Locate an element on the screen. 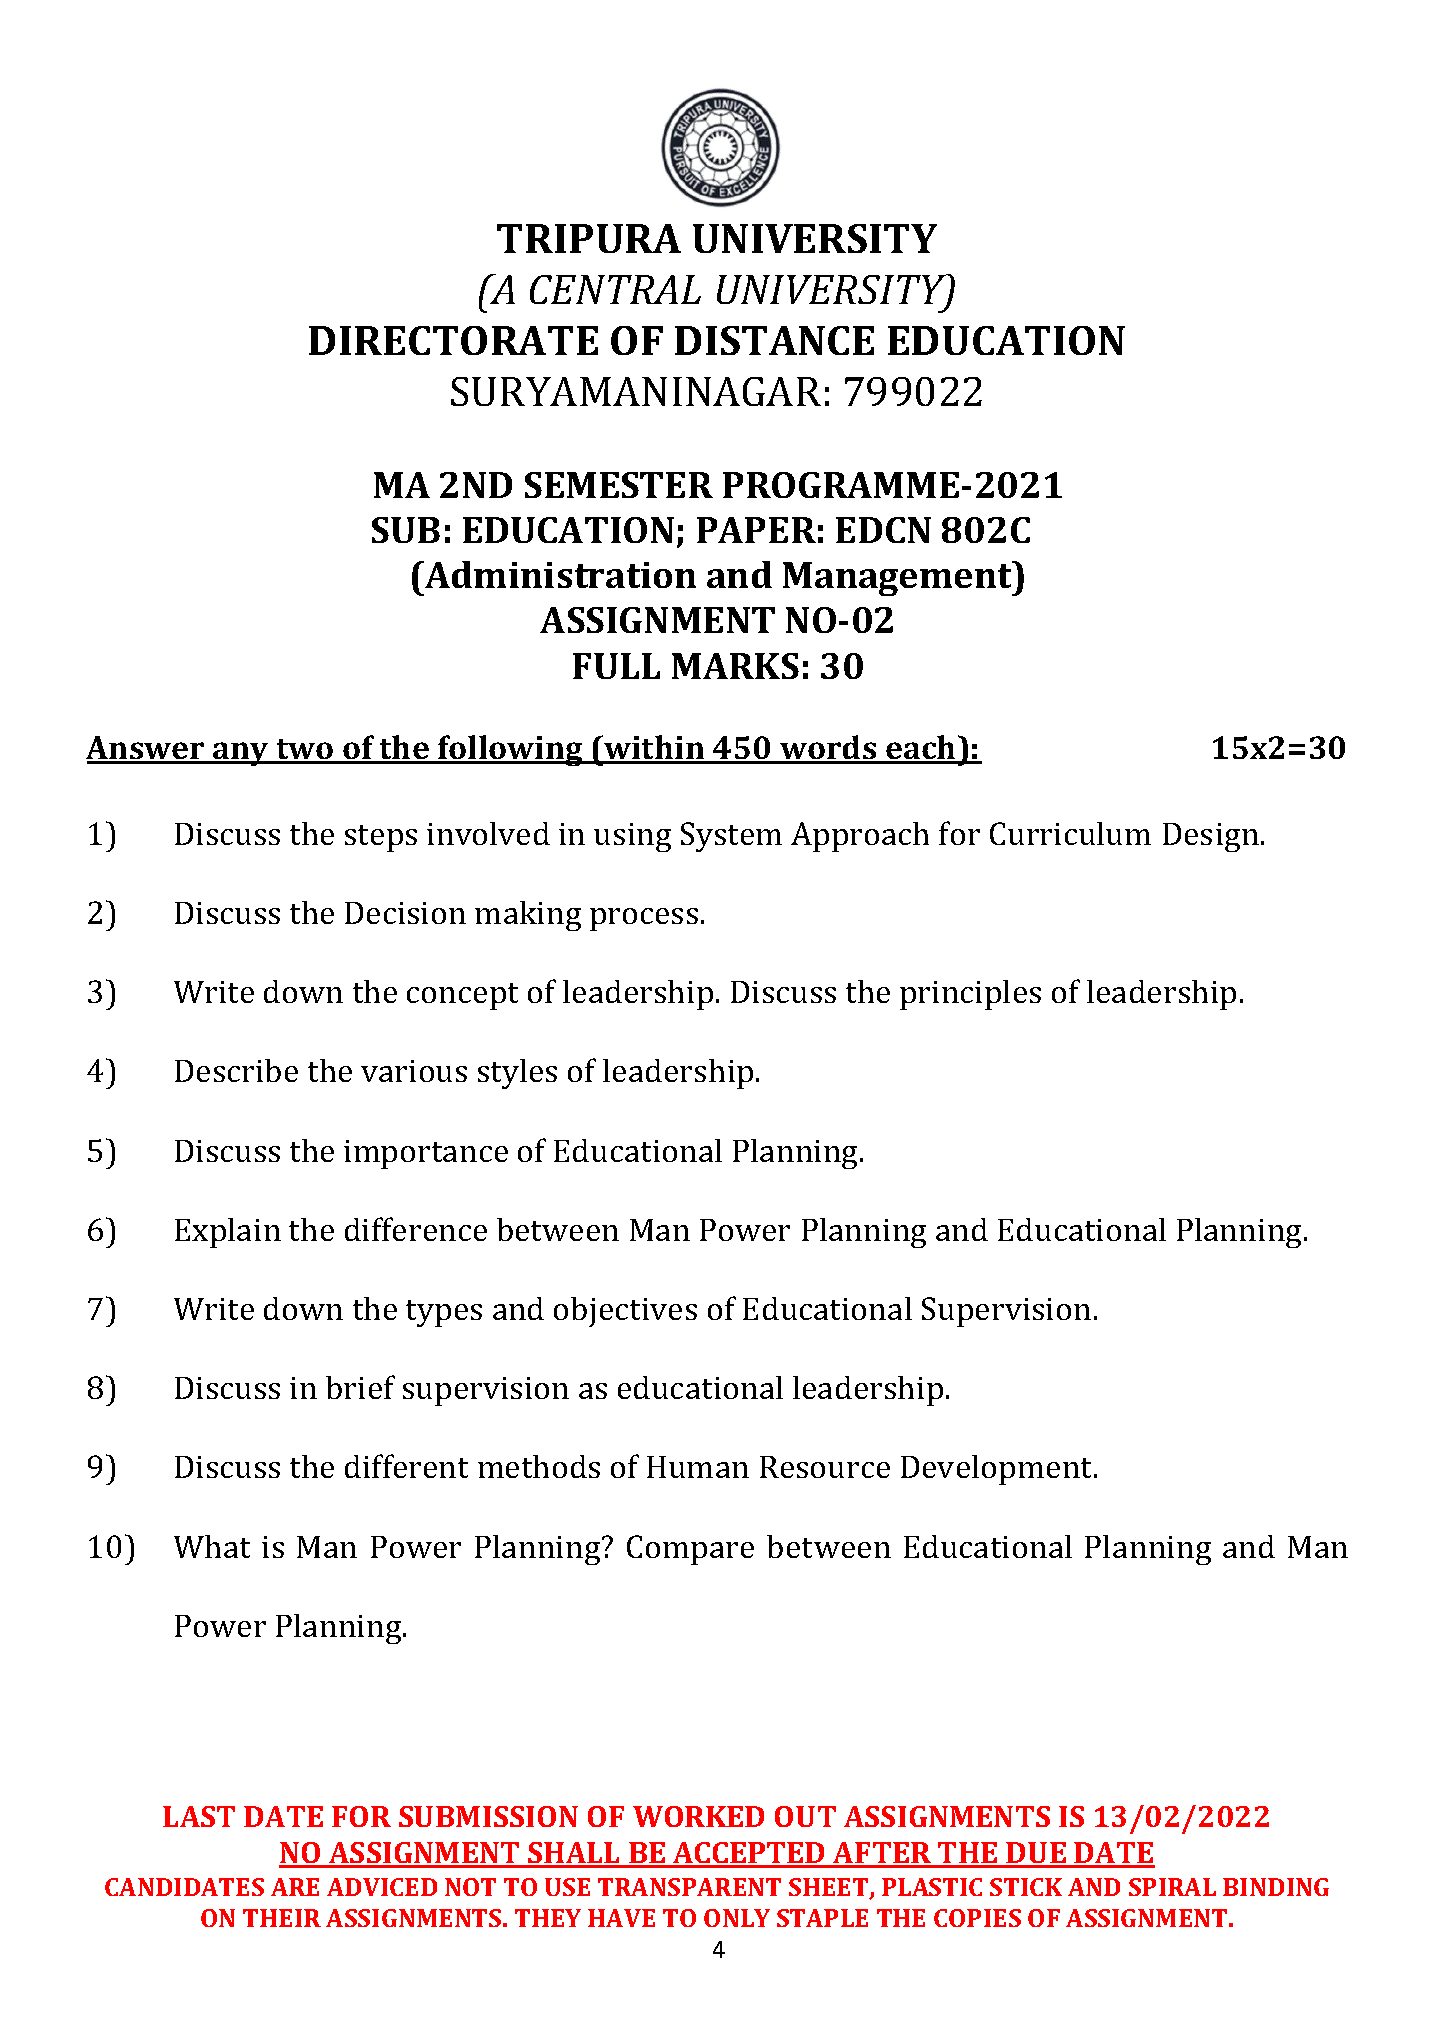 The width and height of the screenshot is (1437, 2031). TRANSPARENT is located at coordinates (689, 1887).
